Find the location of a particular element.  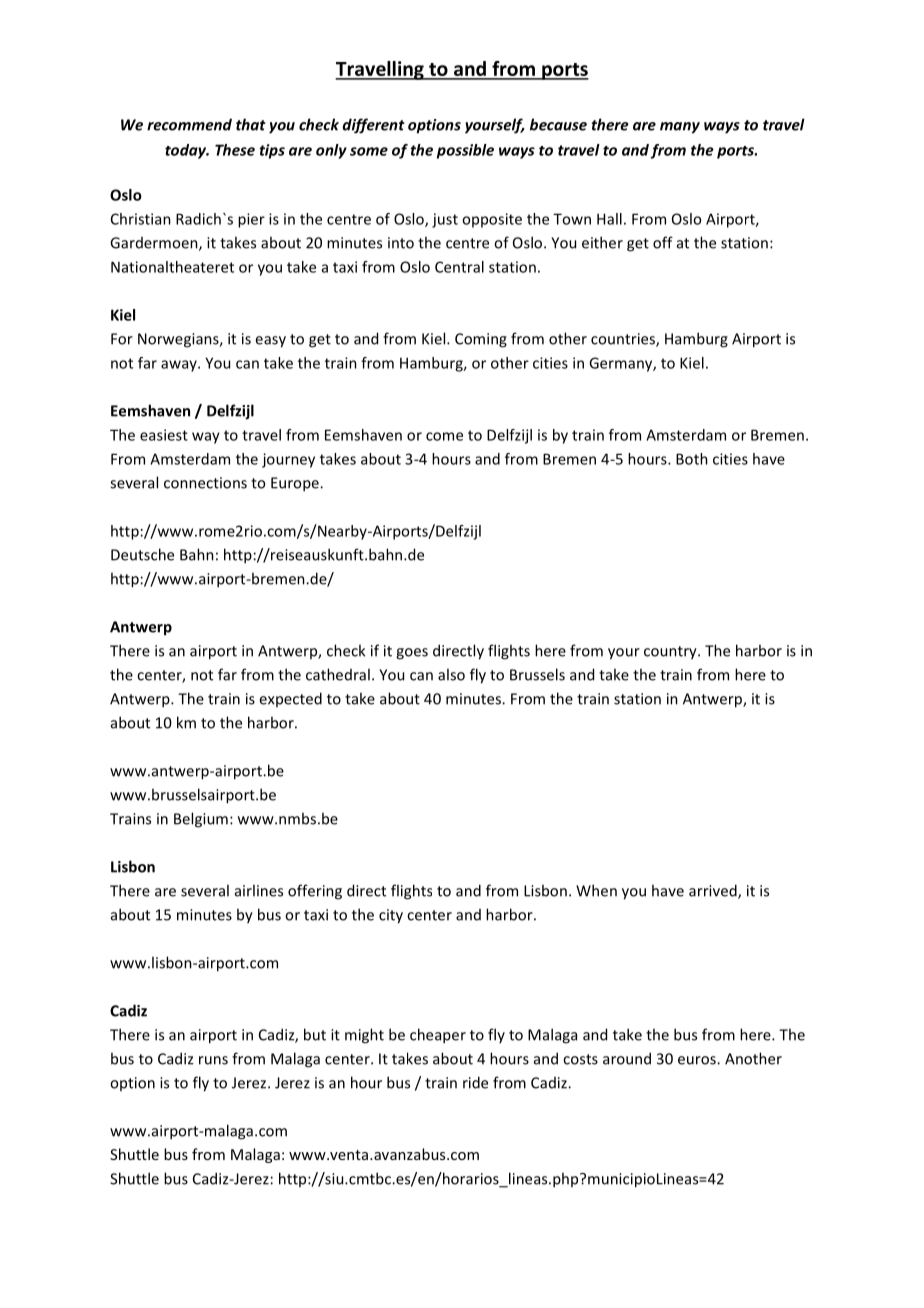

country is located at coordinates (671, 653).
